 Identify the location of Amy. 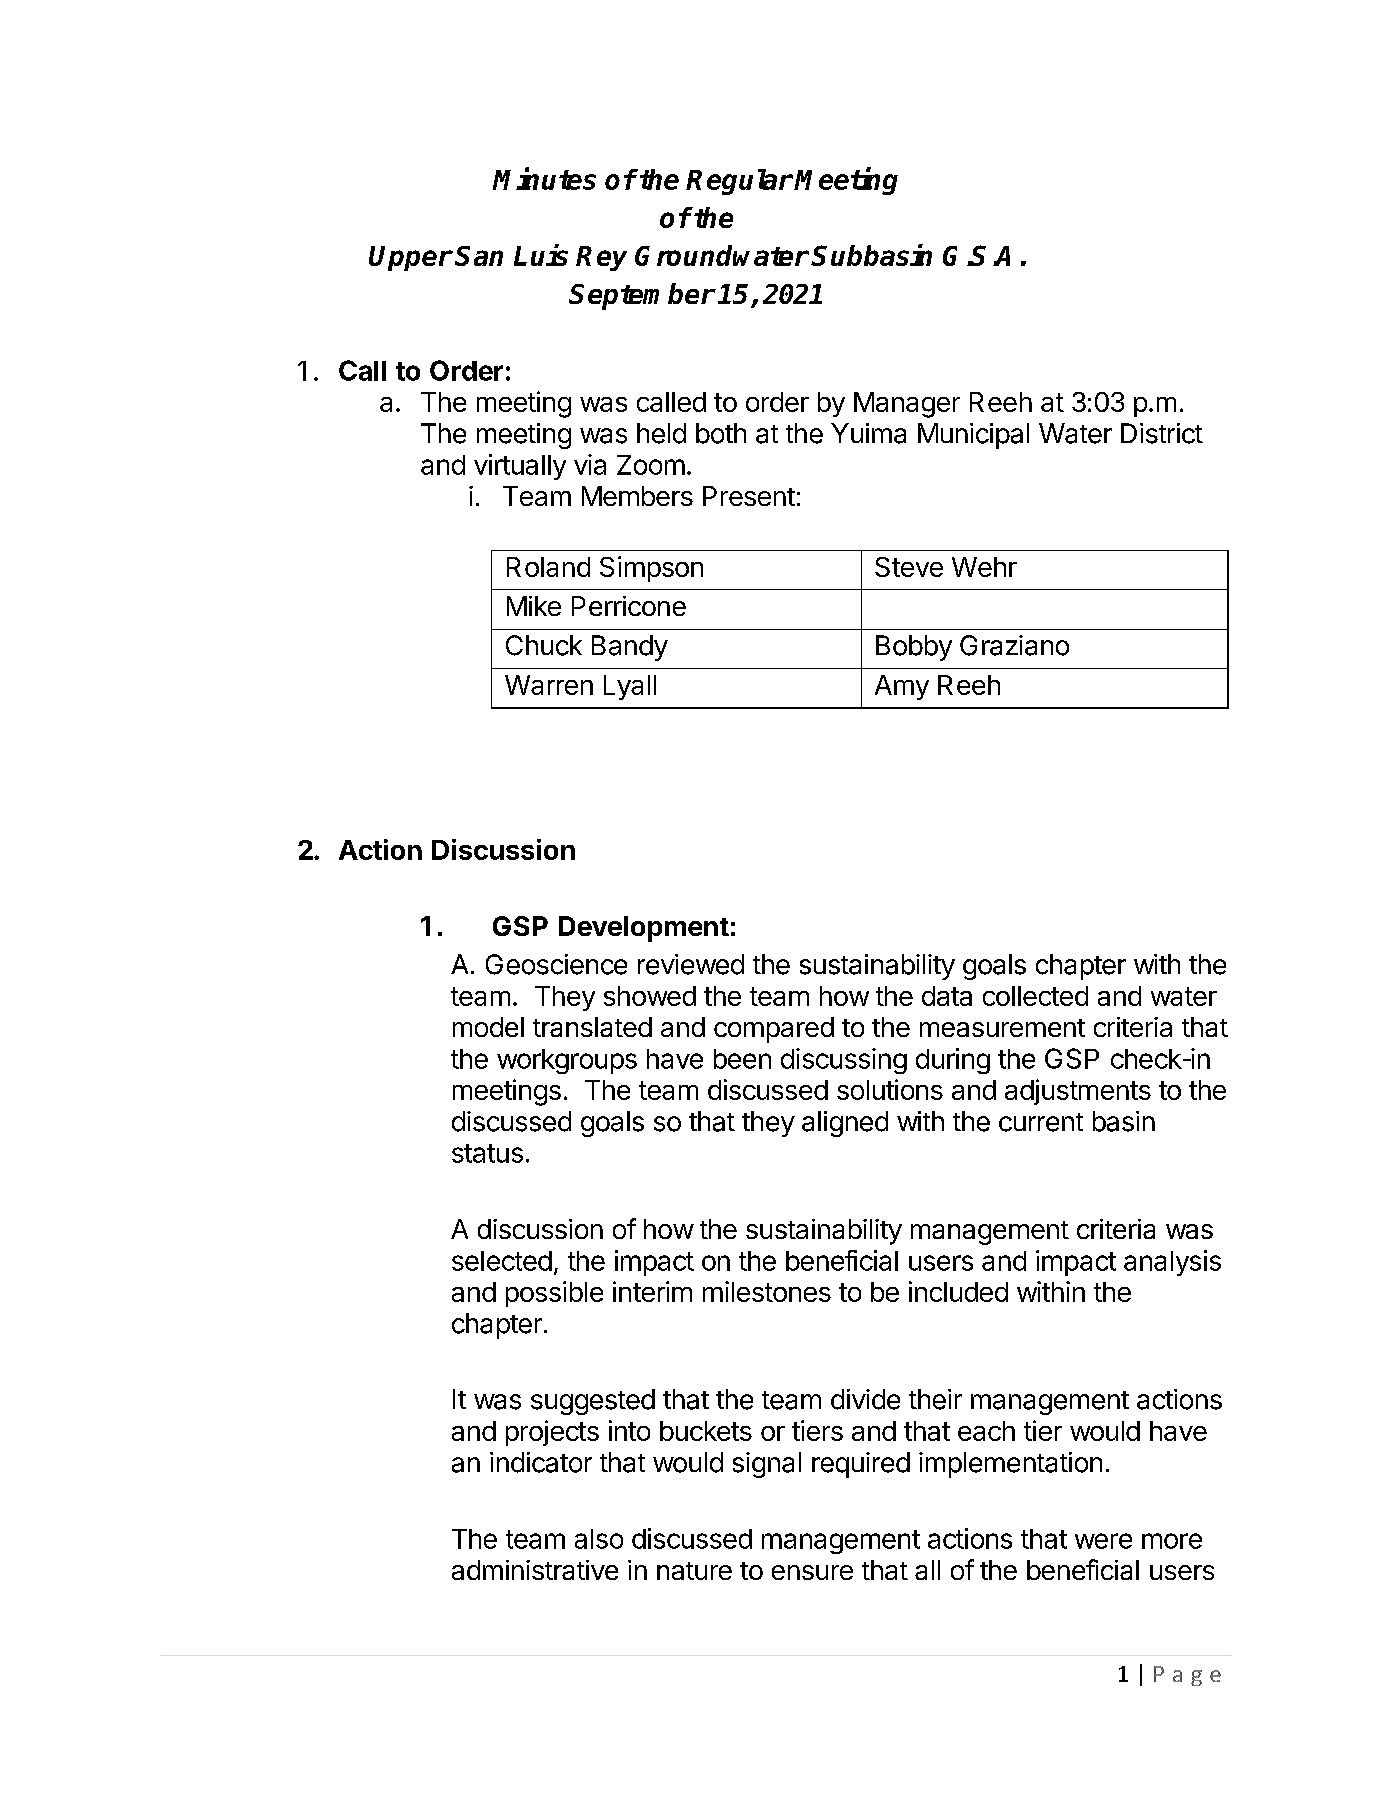
(902, 687).
